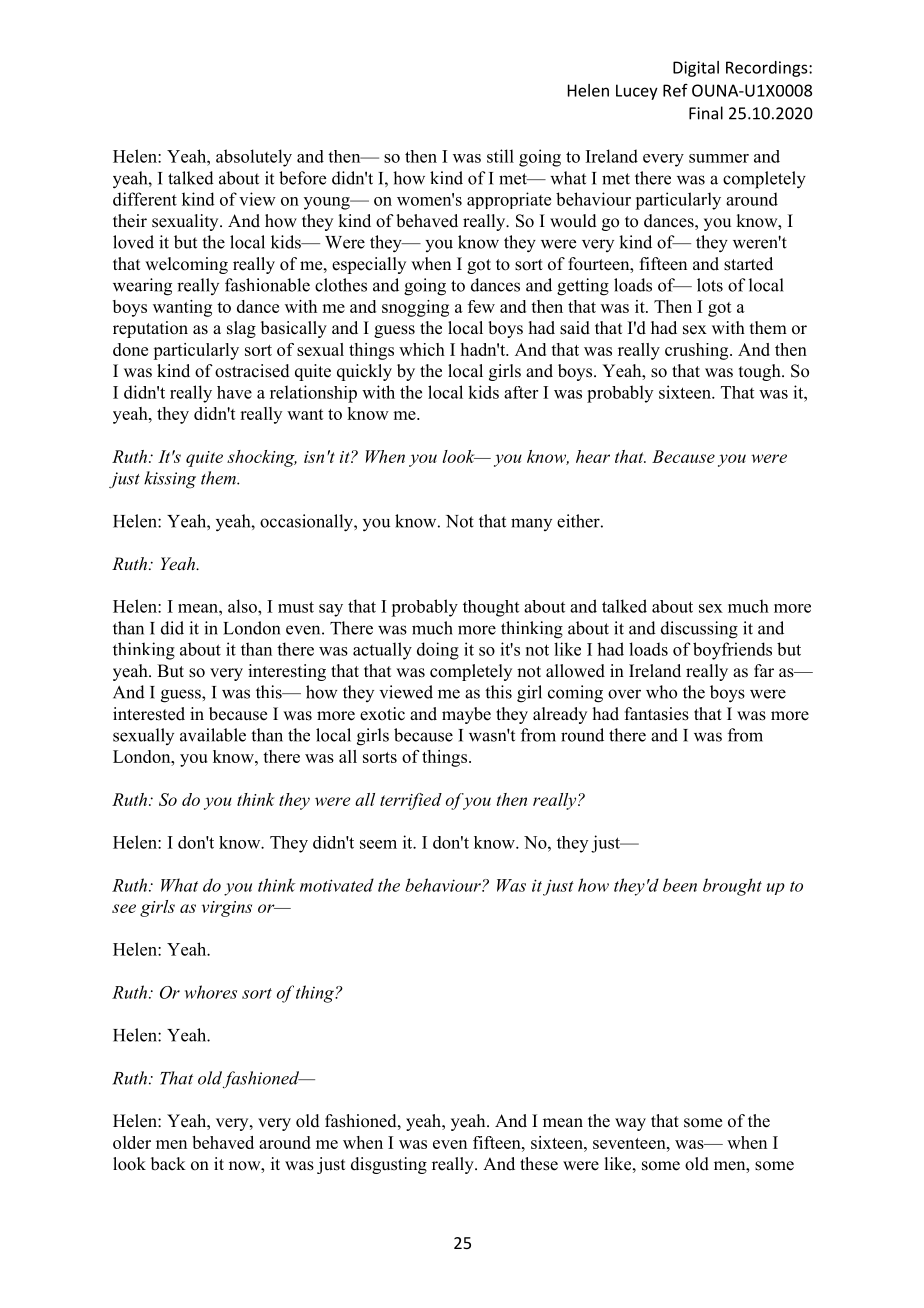 The image size is (924, 1308). What do you see at coordinates (699, 630) in the screenshot?
I see `discussing` at bounding box center [699, 630].
